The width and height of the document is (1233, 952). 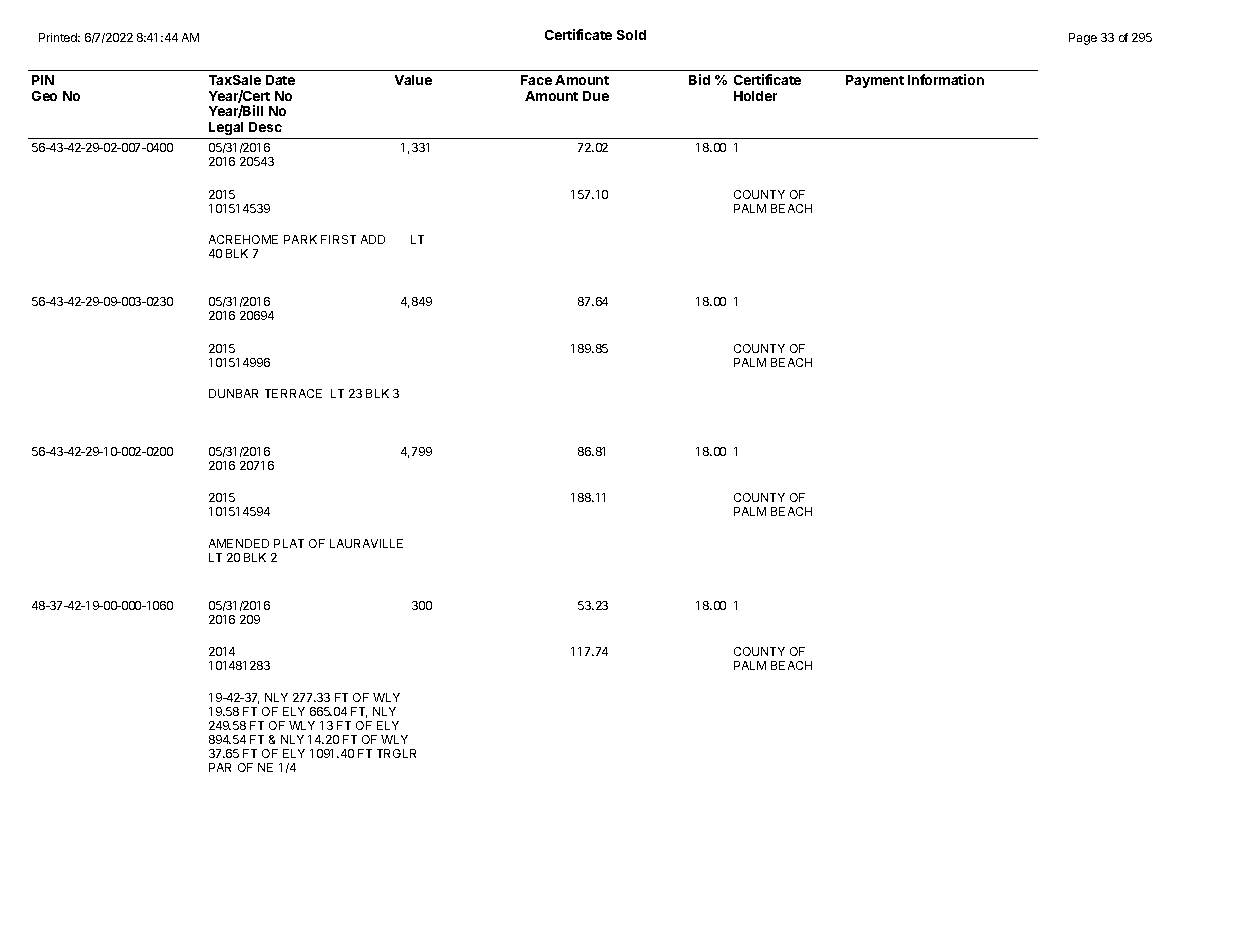 What do you see at coordinates (631, 35) in the document?
I see `Sold` at bounding box center [631, 35].
